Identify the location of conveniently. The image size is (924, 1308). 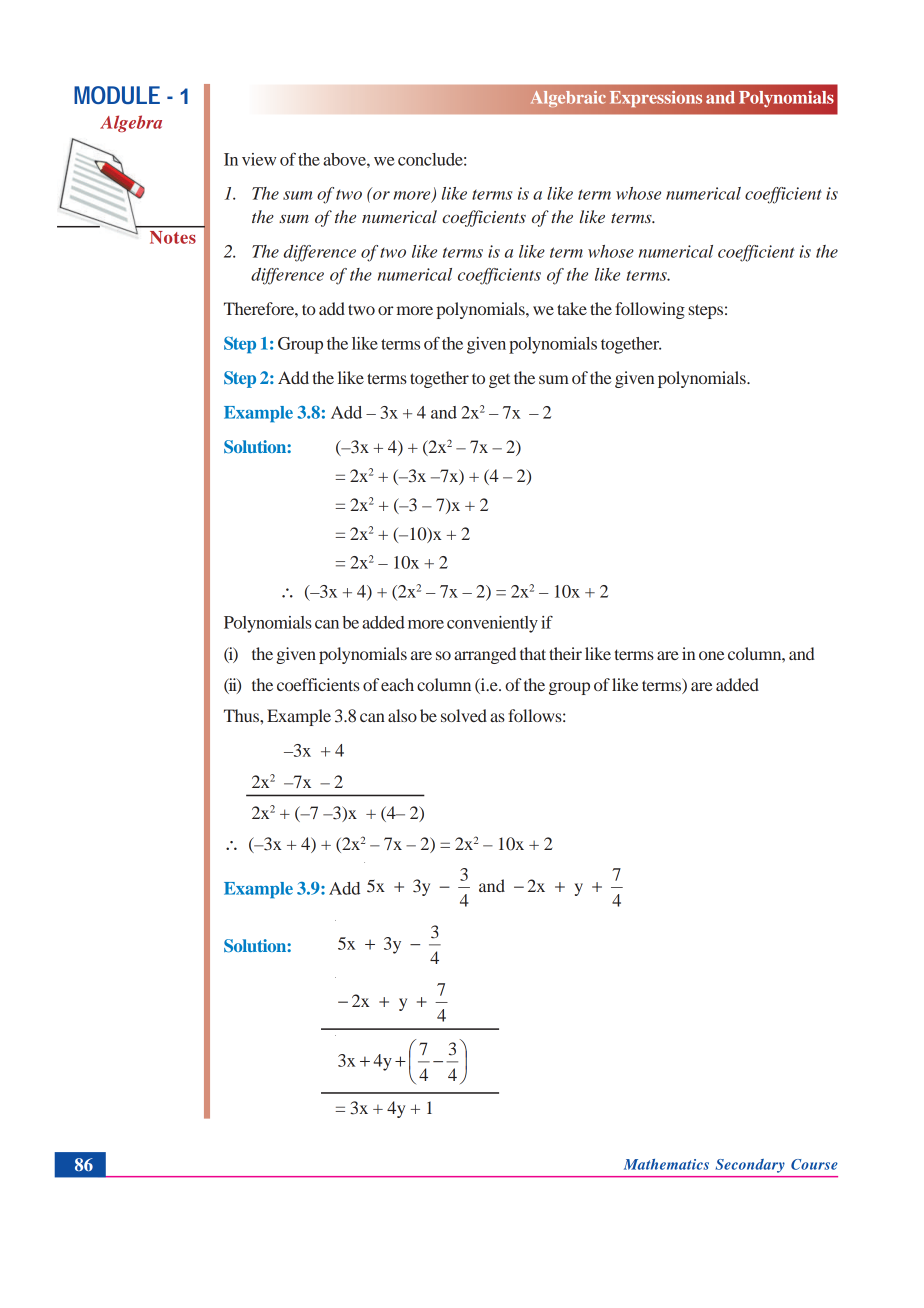
(492, 624).
